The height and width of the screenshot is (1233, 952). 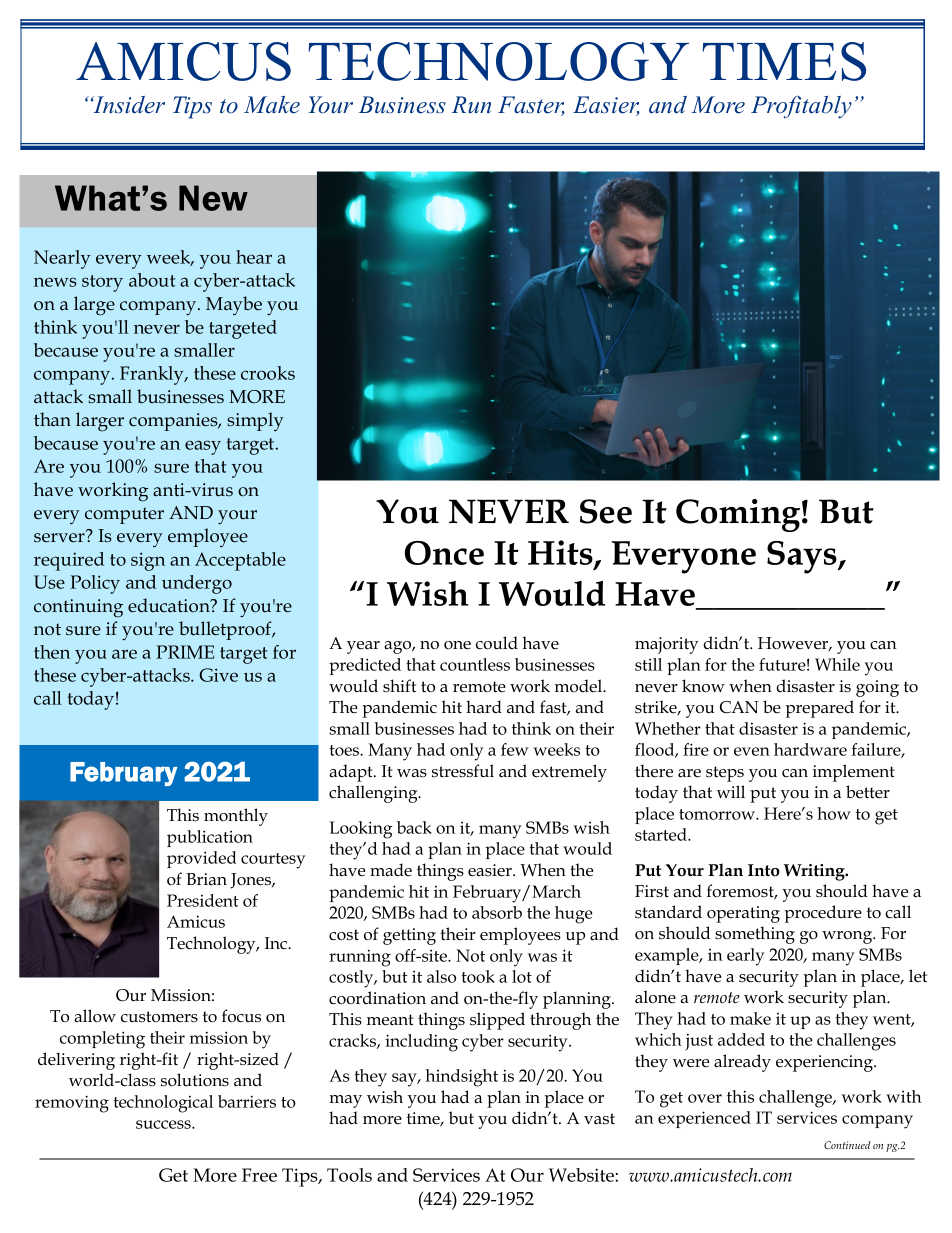 I want to click on absorb, so click(x=497, y=912).
